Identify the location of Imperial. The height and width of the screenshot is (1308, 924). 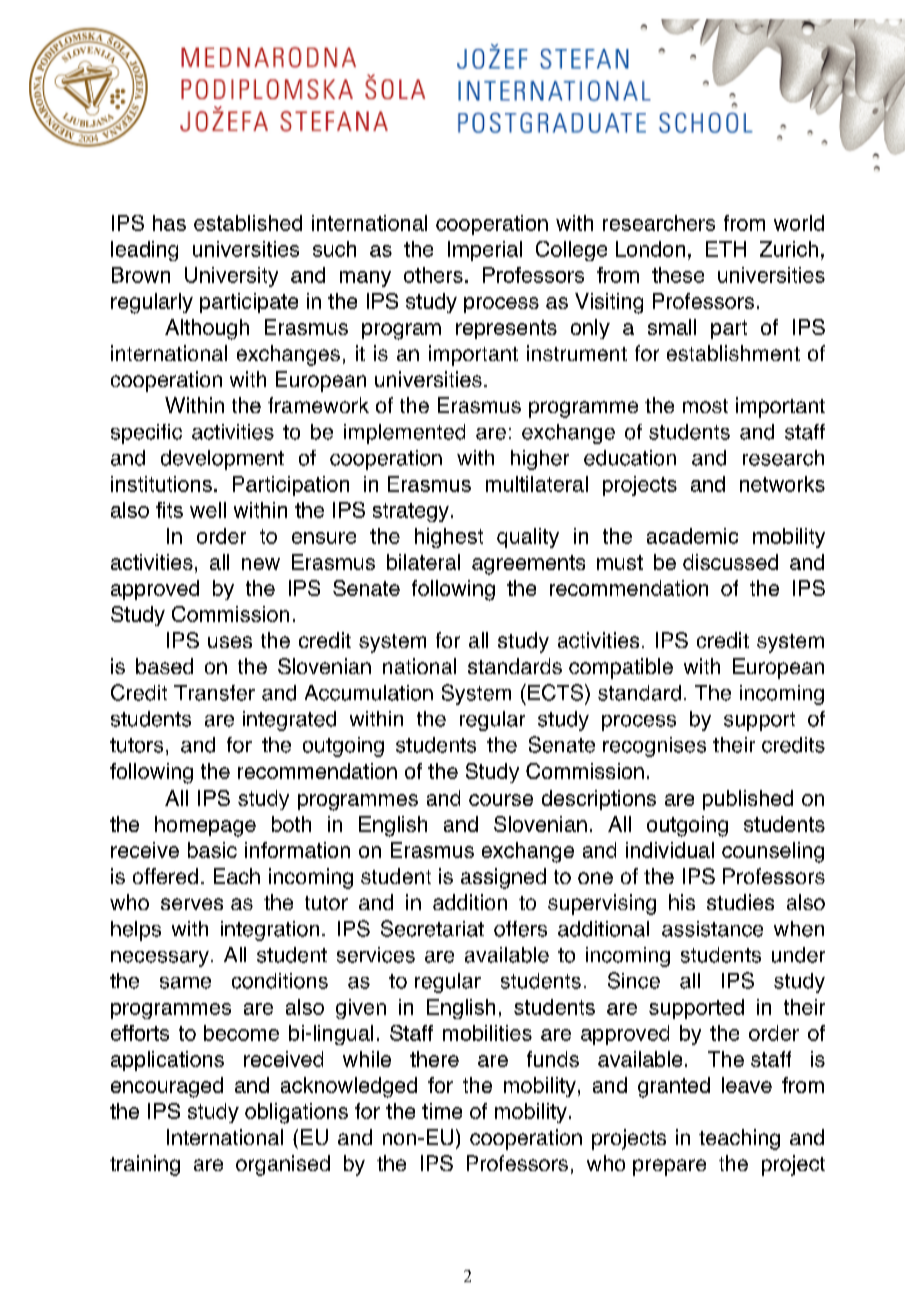
(485, 251).
